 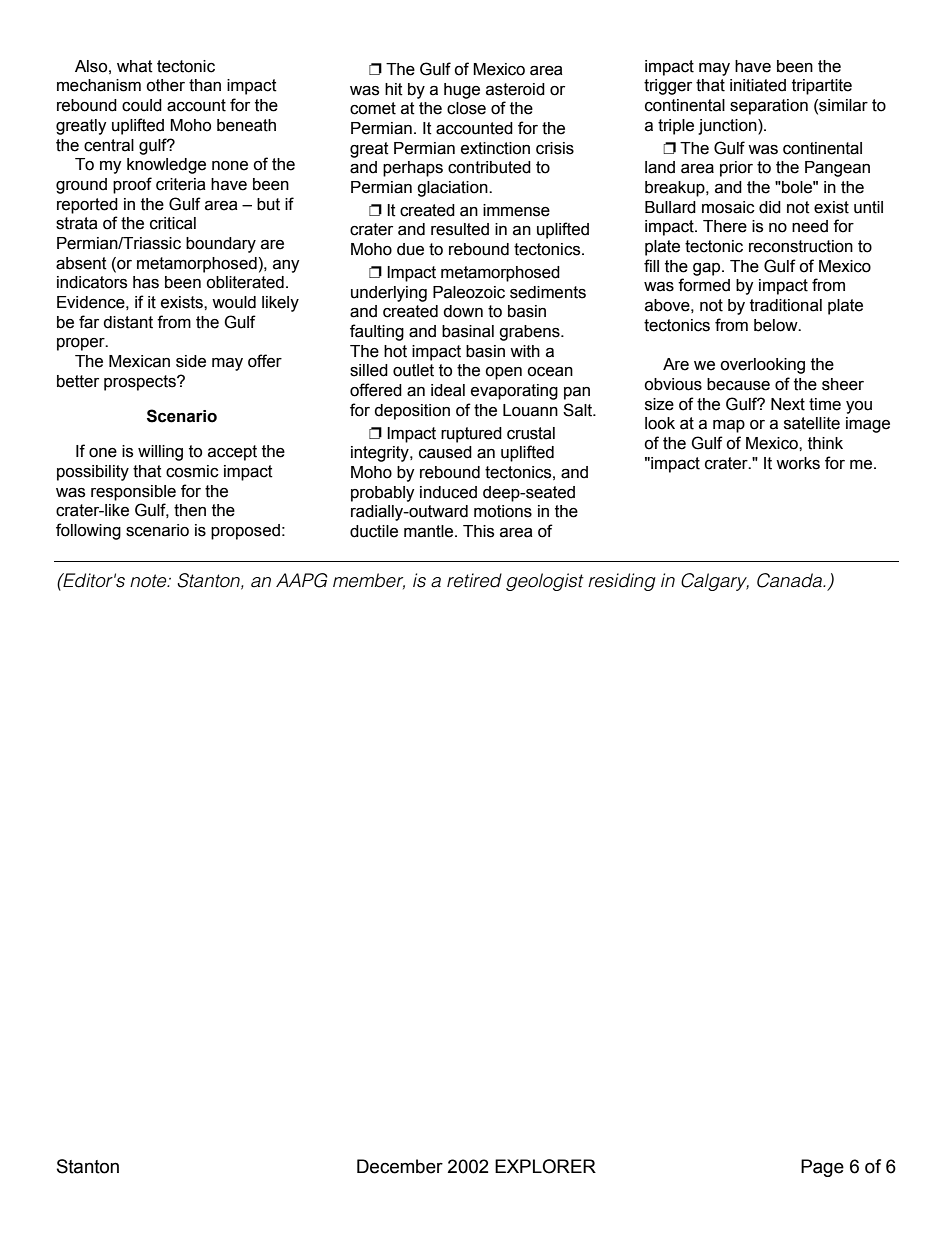 What do you see at coordinates (149, 581) in the image?
I see `note` at bounding box center [149, 581].
